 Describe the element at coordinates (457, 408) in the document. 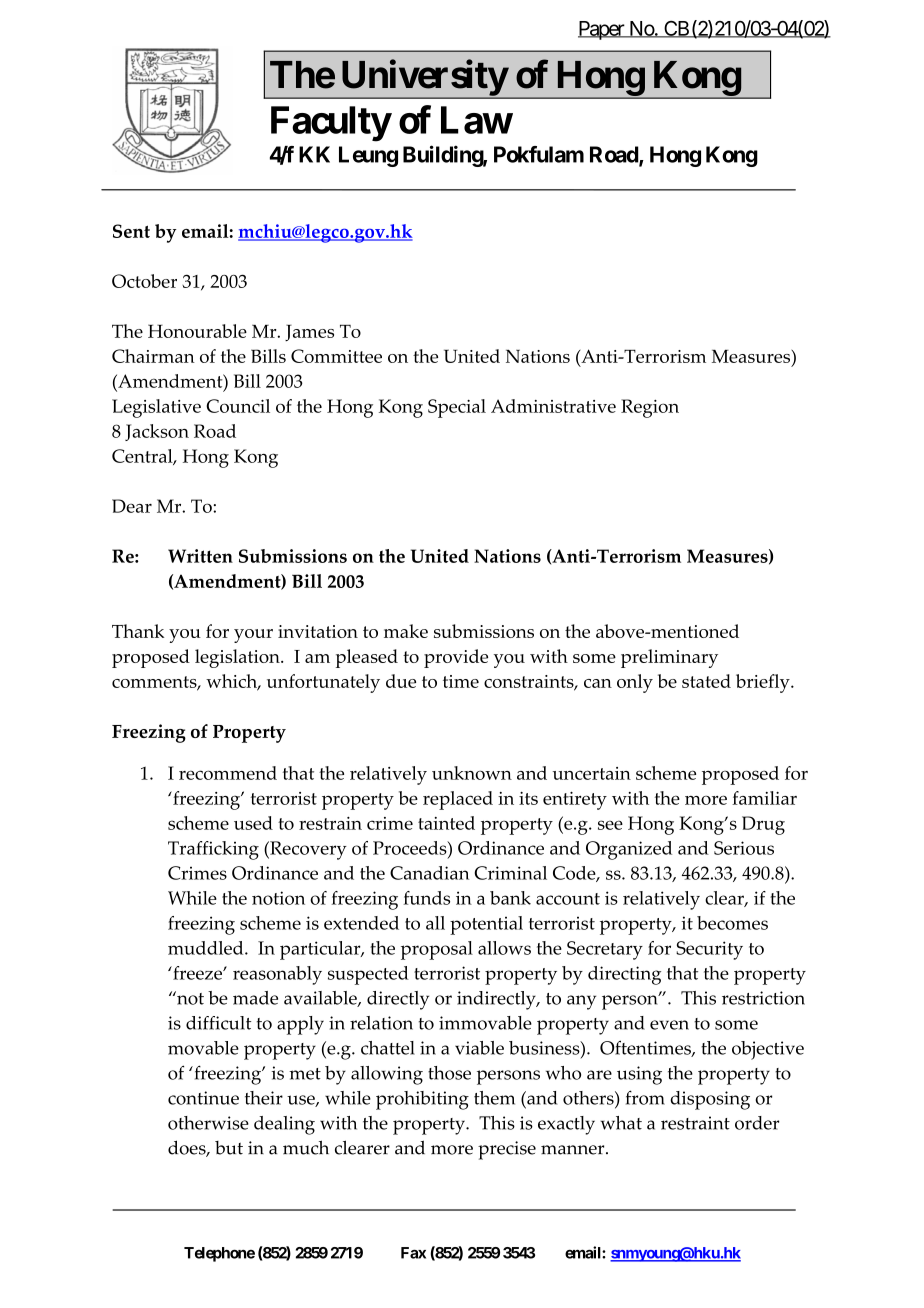

I see `Special` at that location.
